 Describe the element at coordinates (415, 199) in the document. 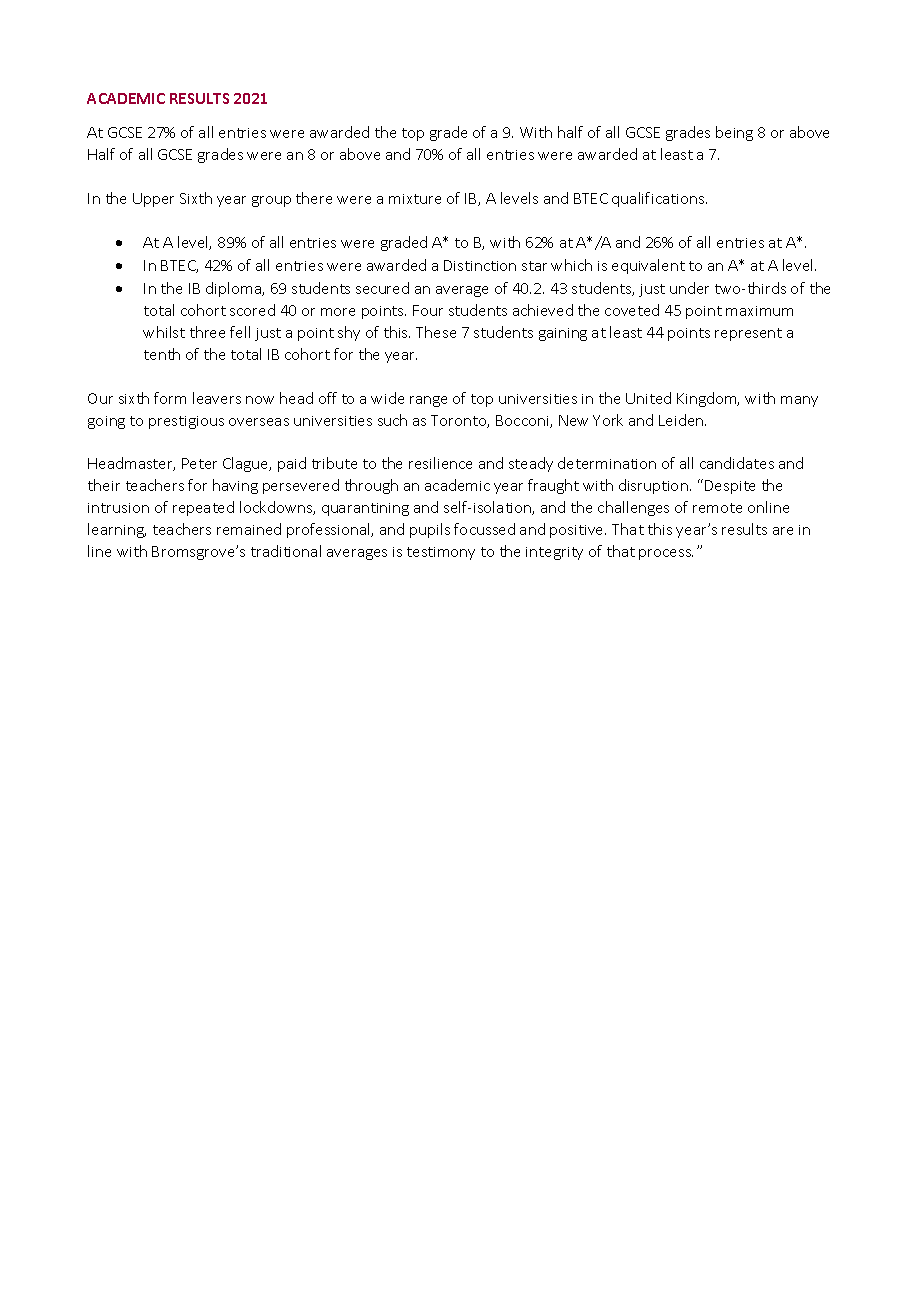

I see `mixture` at that location.
